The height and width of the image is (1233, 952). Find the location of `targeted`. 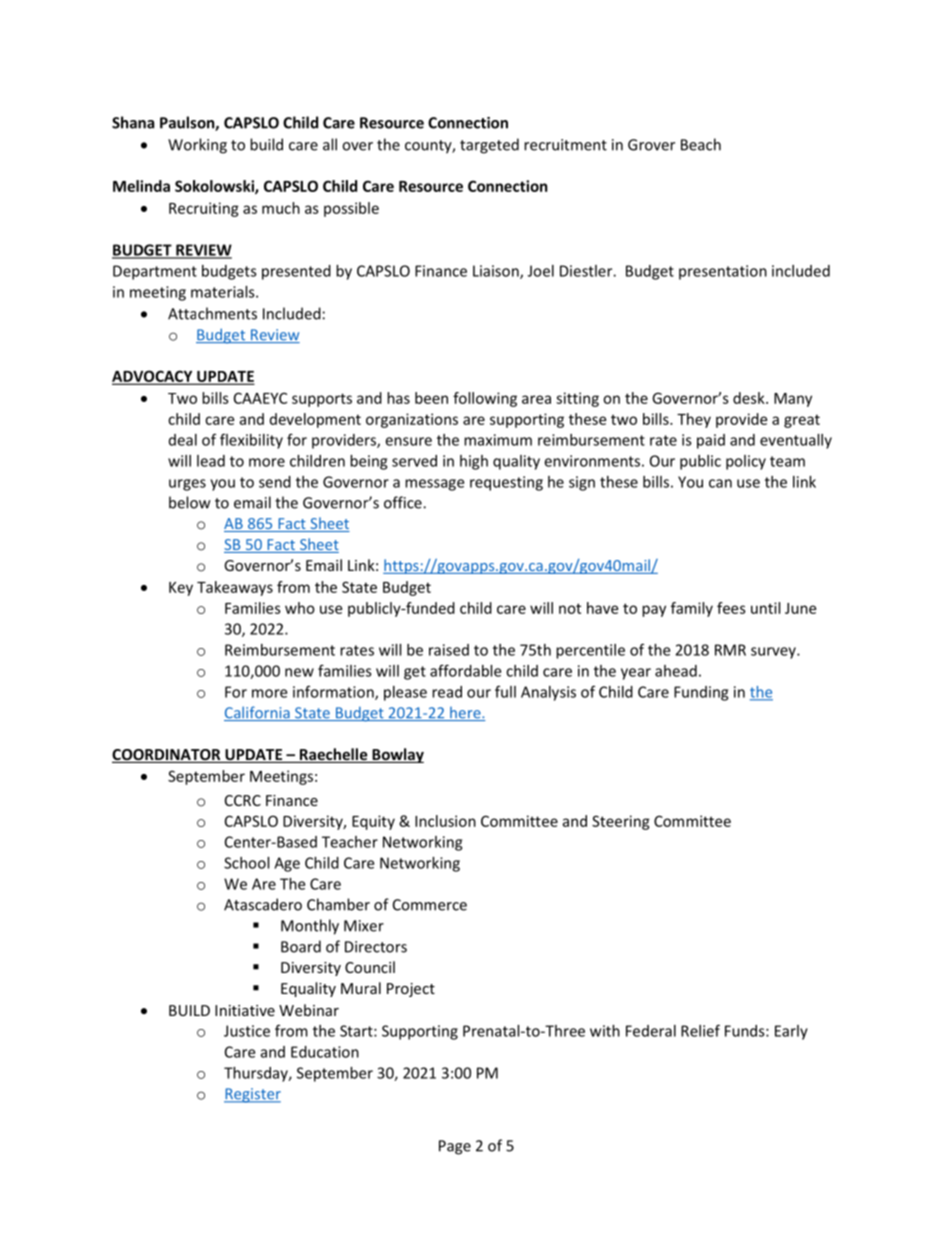

targeted is located at coordinates (489, 146).
